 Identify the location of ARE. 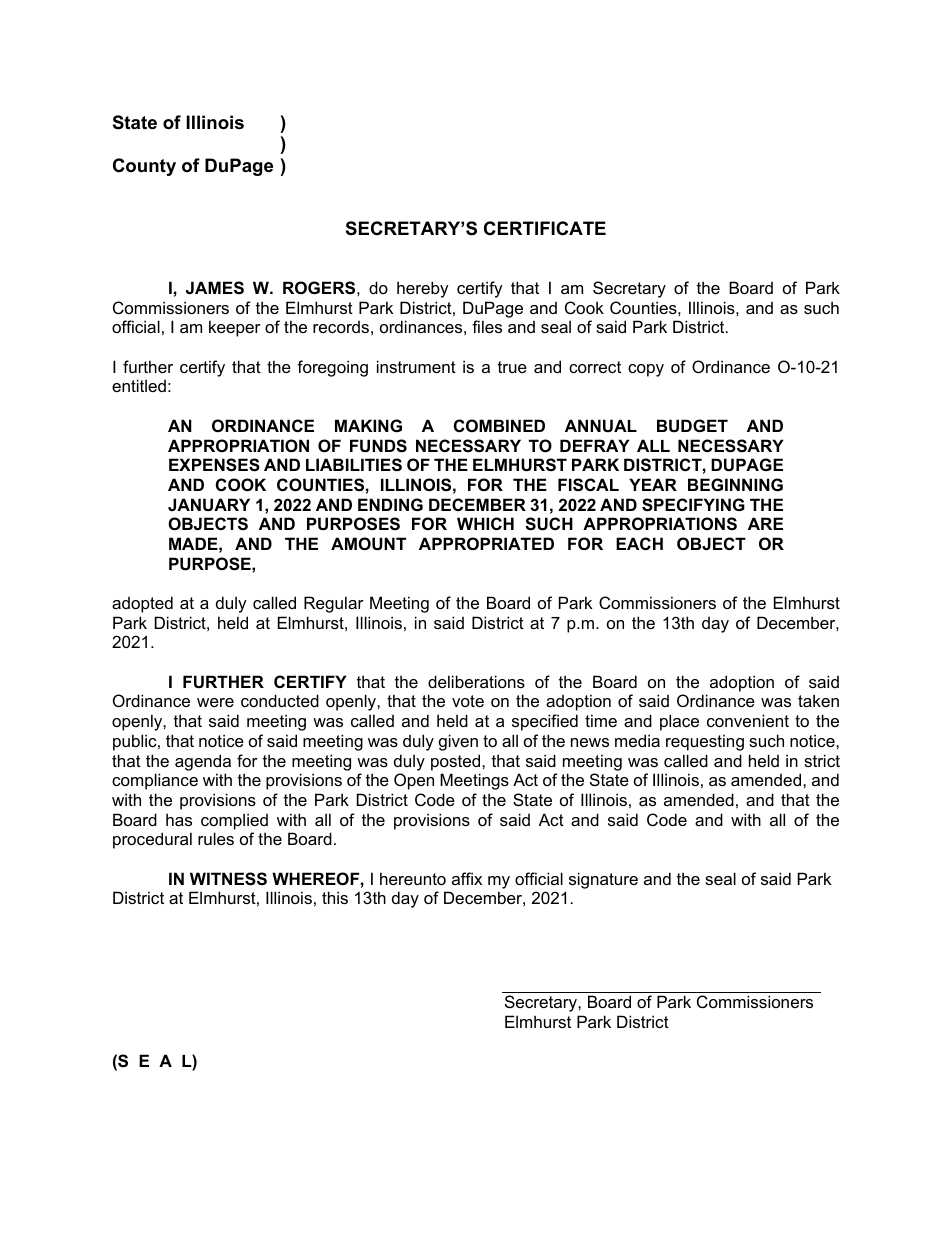
(765, 523).
